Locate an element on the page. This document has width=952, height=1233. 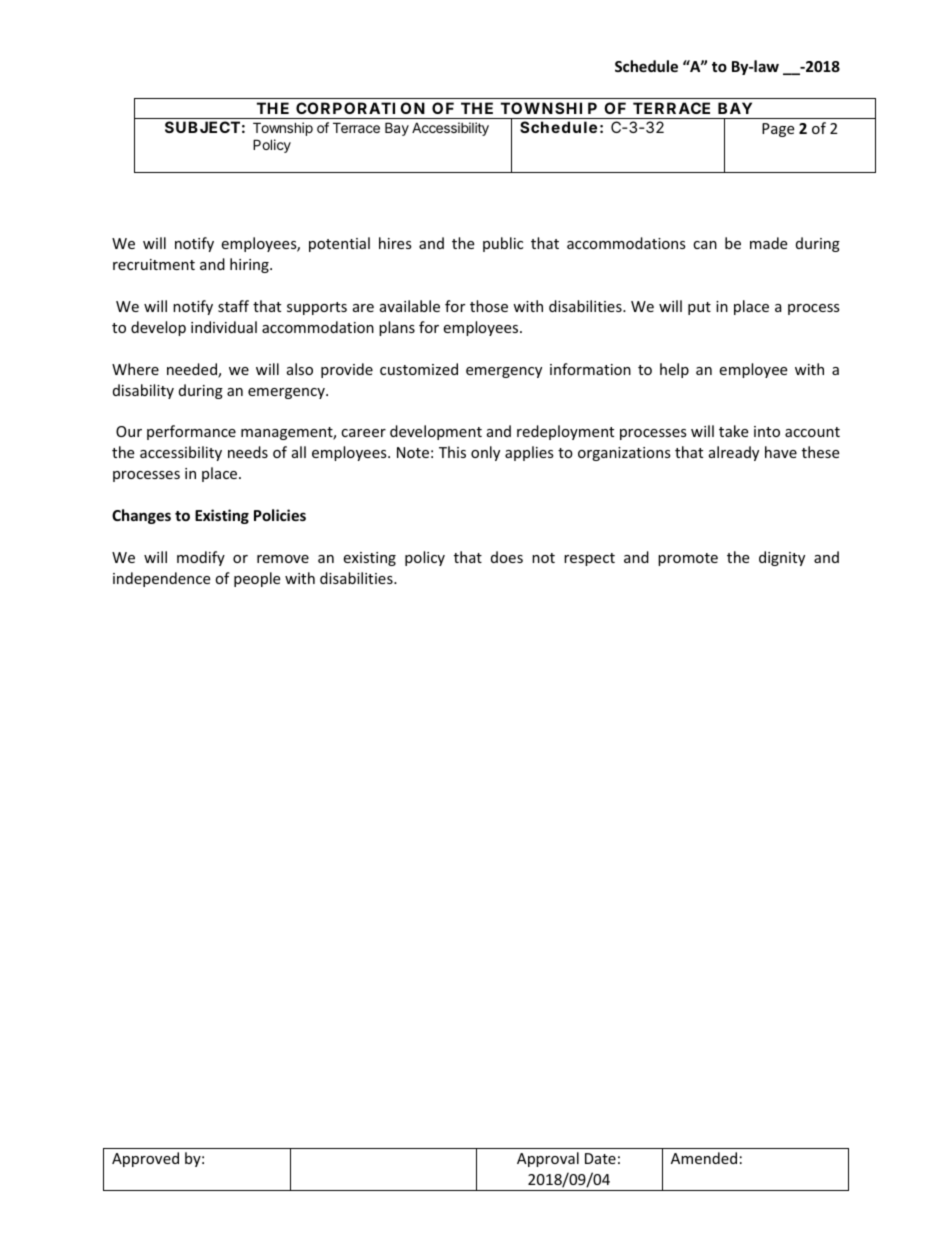
Amended is located at coordinates (704, 1158).
